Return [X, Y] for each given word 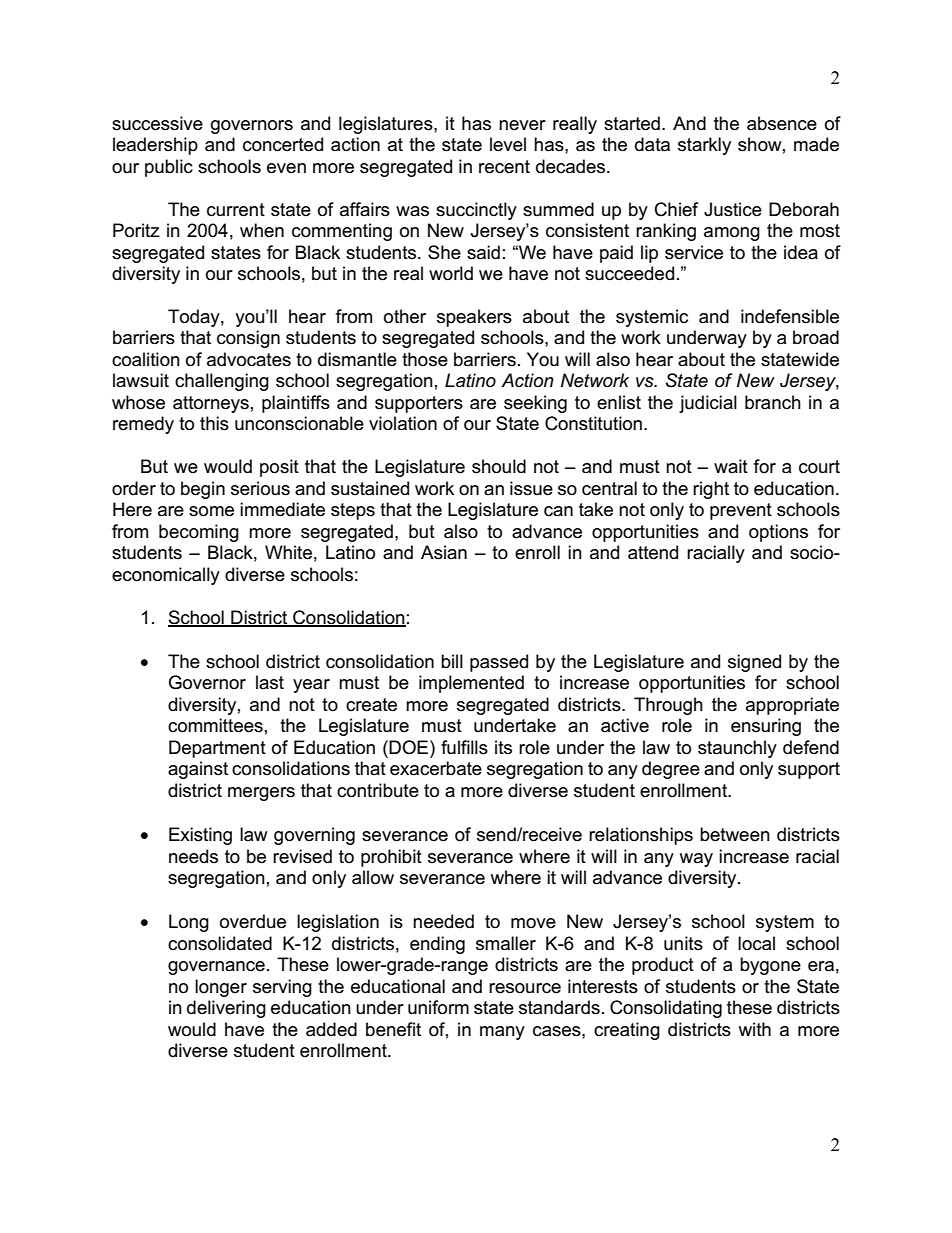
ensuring [766, 727]
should [499, 466]
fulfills [464, 747]
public [169, 168]
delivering [226, 1009]
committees [215, 725]
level [508, 144]
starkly [704, 146]
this [214, 423]
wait [731, 466]
